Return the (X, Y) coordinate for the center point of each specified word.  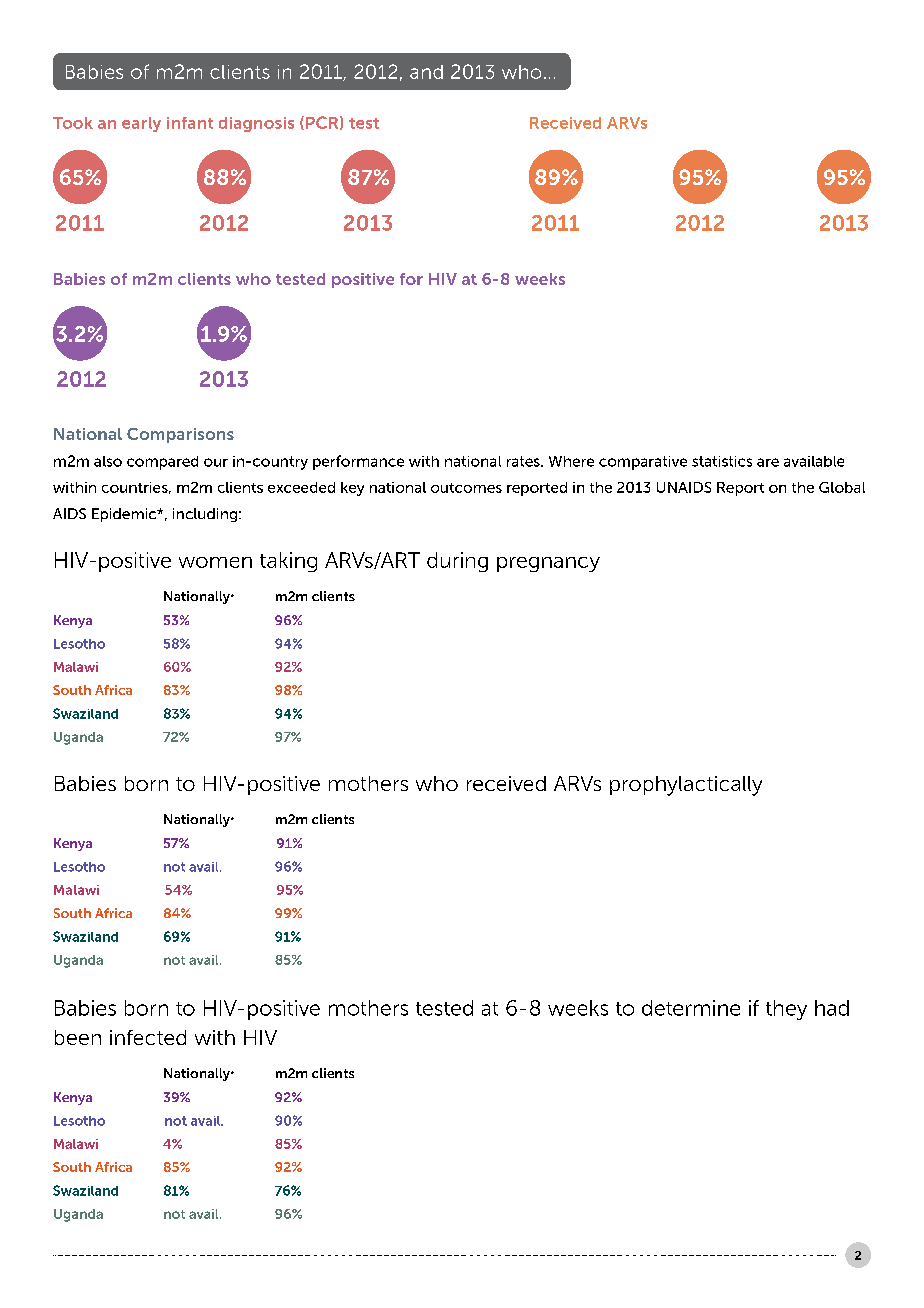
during (457, 562)
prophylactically (686, 786)
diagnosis (256, 124)
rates (524, 461)
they (786, 1010)
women (215, 562)
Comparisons (180, 435)
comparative (643, 463)
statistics (722, 461)
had (832, 1008)
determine (691, 1008)
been (78, 1037)
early (141, 124)
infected (148, 1037)
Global (842, 487)
